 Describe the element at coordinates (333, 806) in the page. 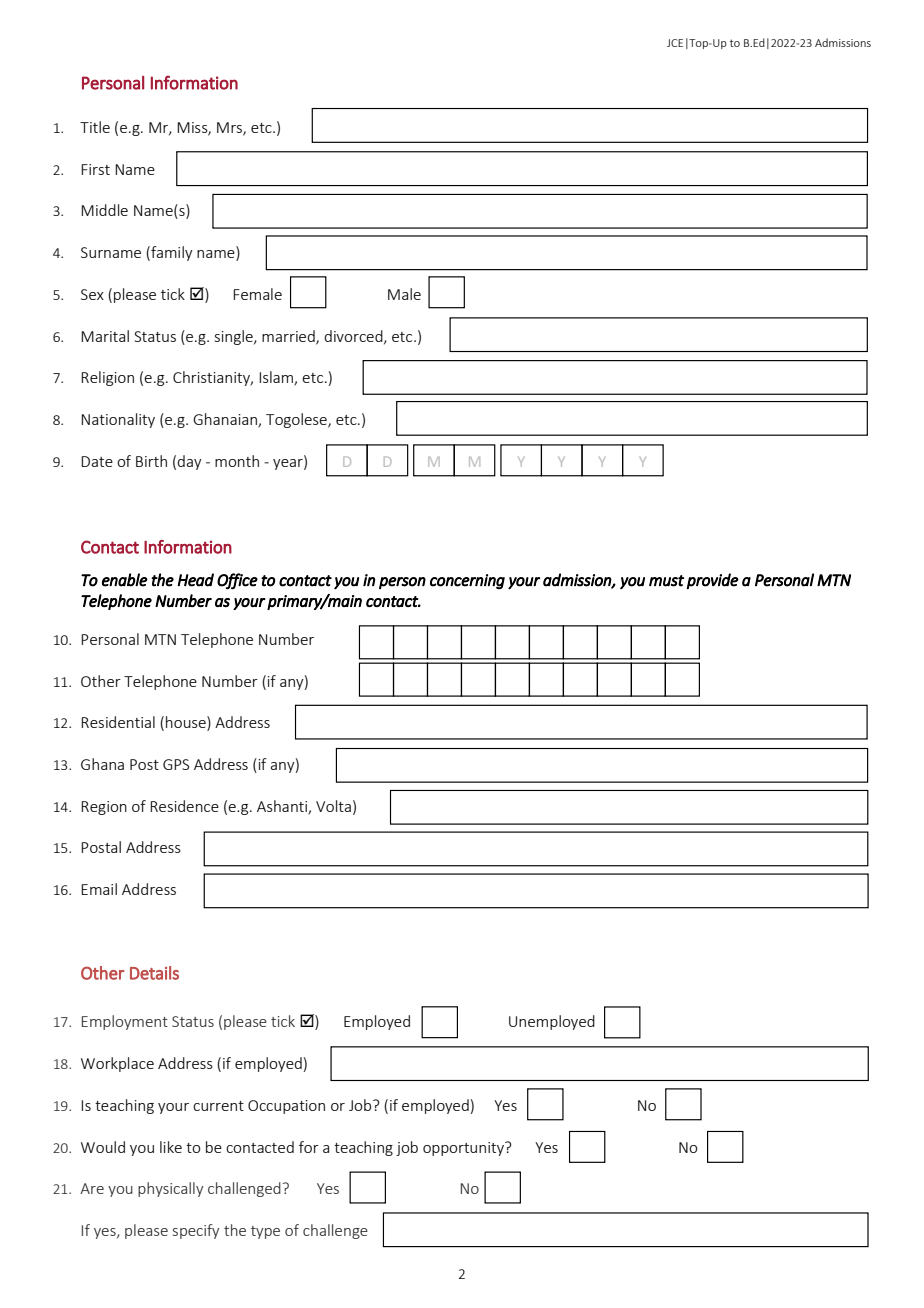

I see `Volta` at that location.
